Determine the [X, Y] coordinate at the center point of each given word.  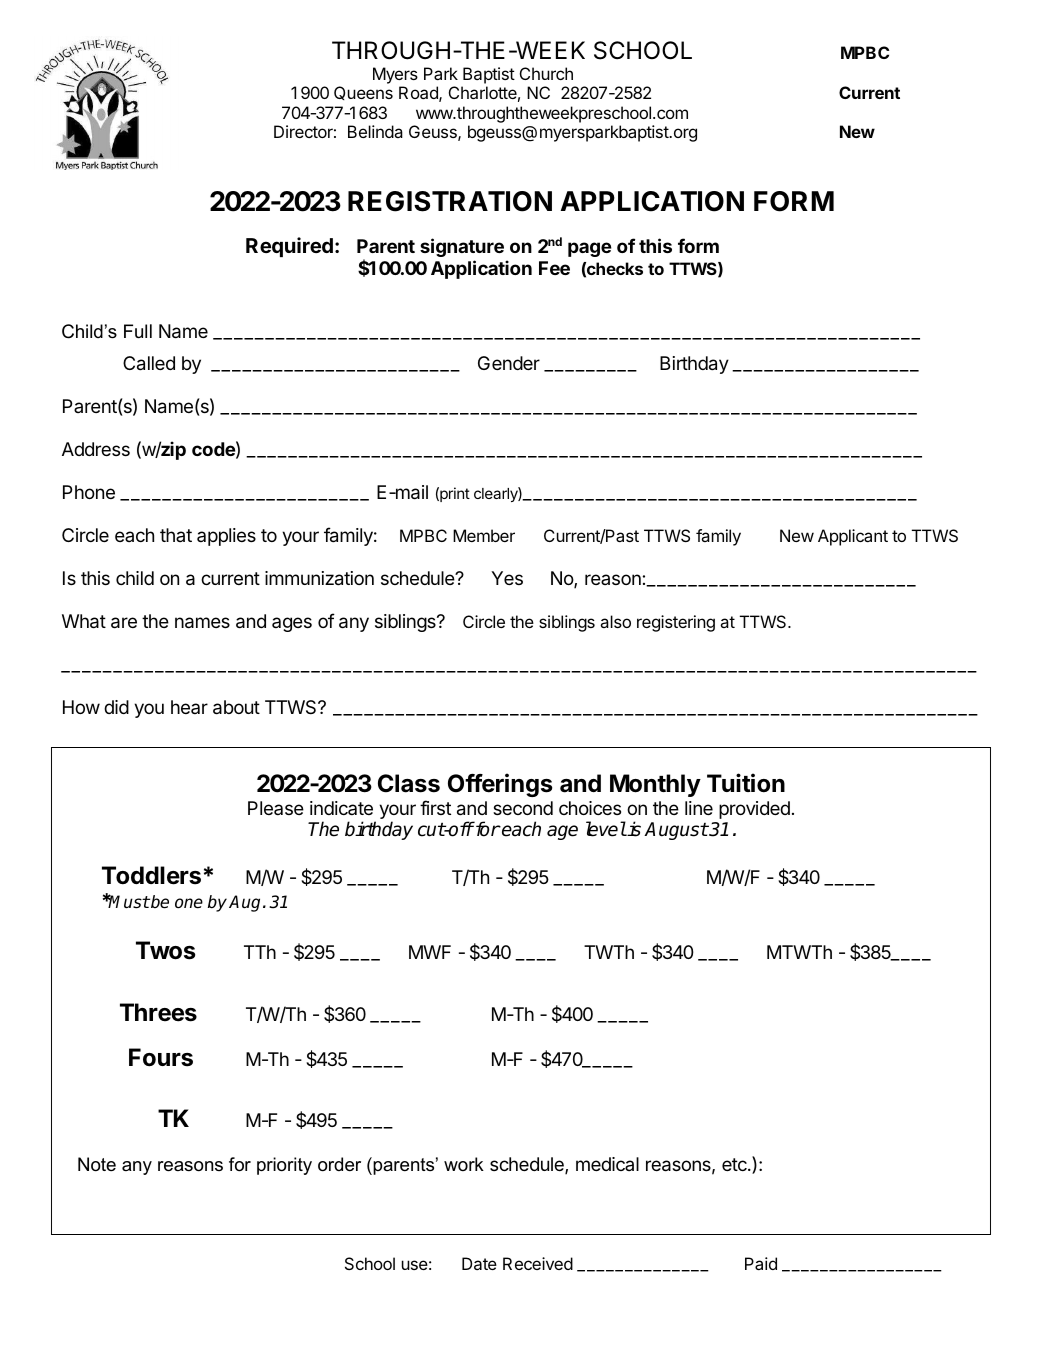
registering [676, 623]
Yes [507, 578]
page [590, 249]
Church [546, 73]
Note [97, 1164]
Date [479, 1263]
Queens [363, 93]
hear [189, 707]
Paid [761, 1263]
